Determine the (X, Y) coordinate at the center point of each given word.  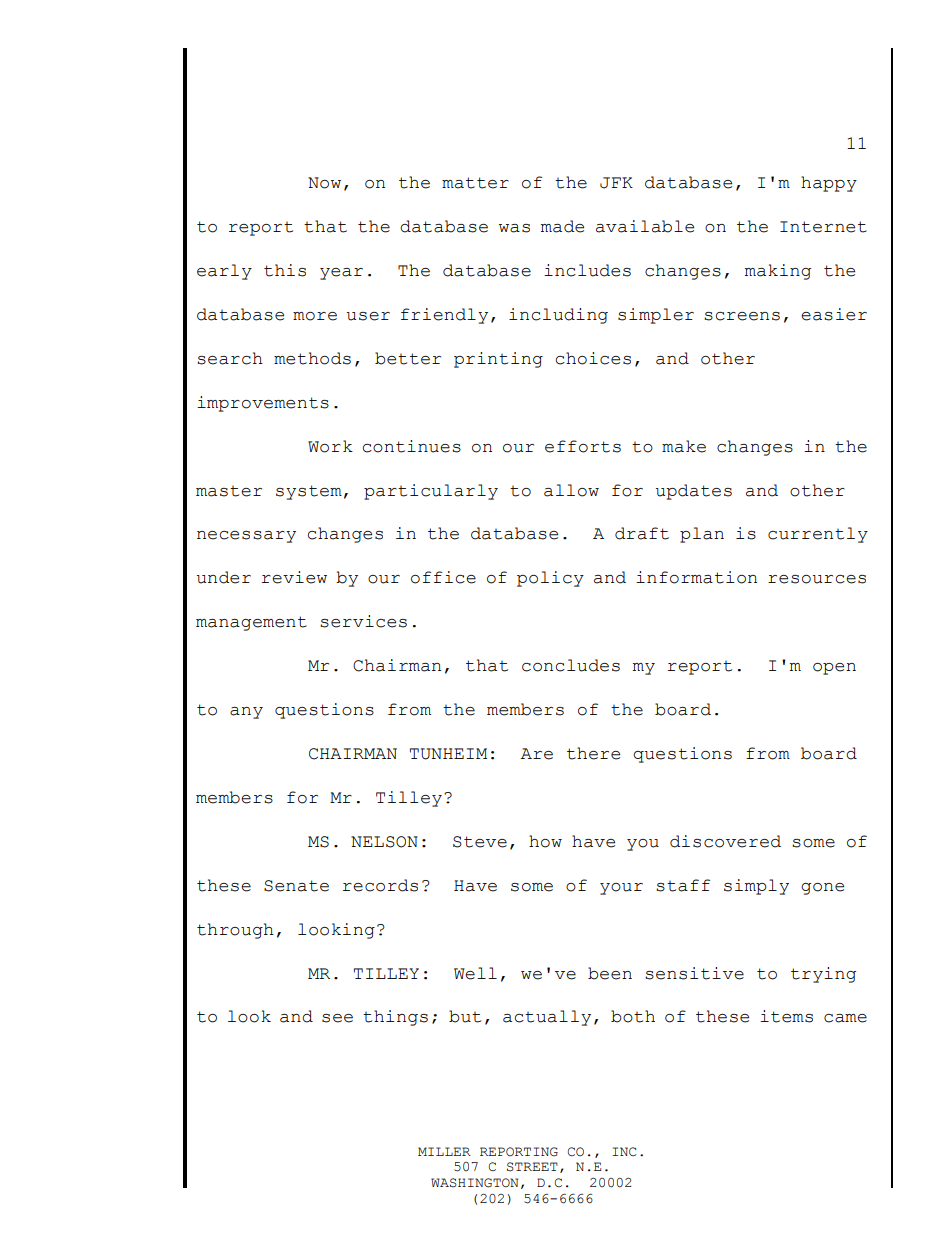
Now (324, 183)
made (562, 226)
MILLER (444, 1151)
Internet (823, 227)
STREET (532, 1167)
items (786, 1016)
